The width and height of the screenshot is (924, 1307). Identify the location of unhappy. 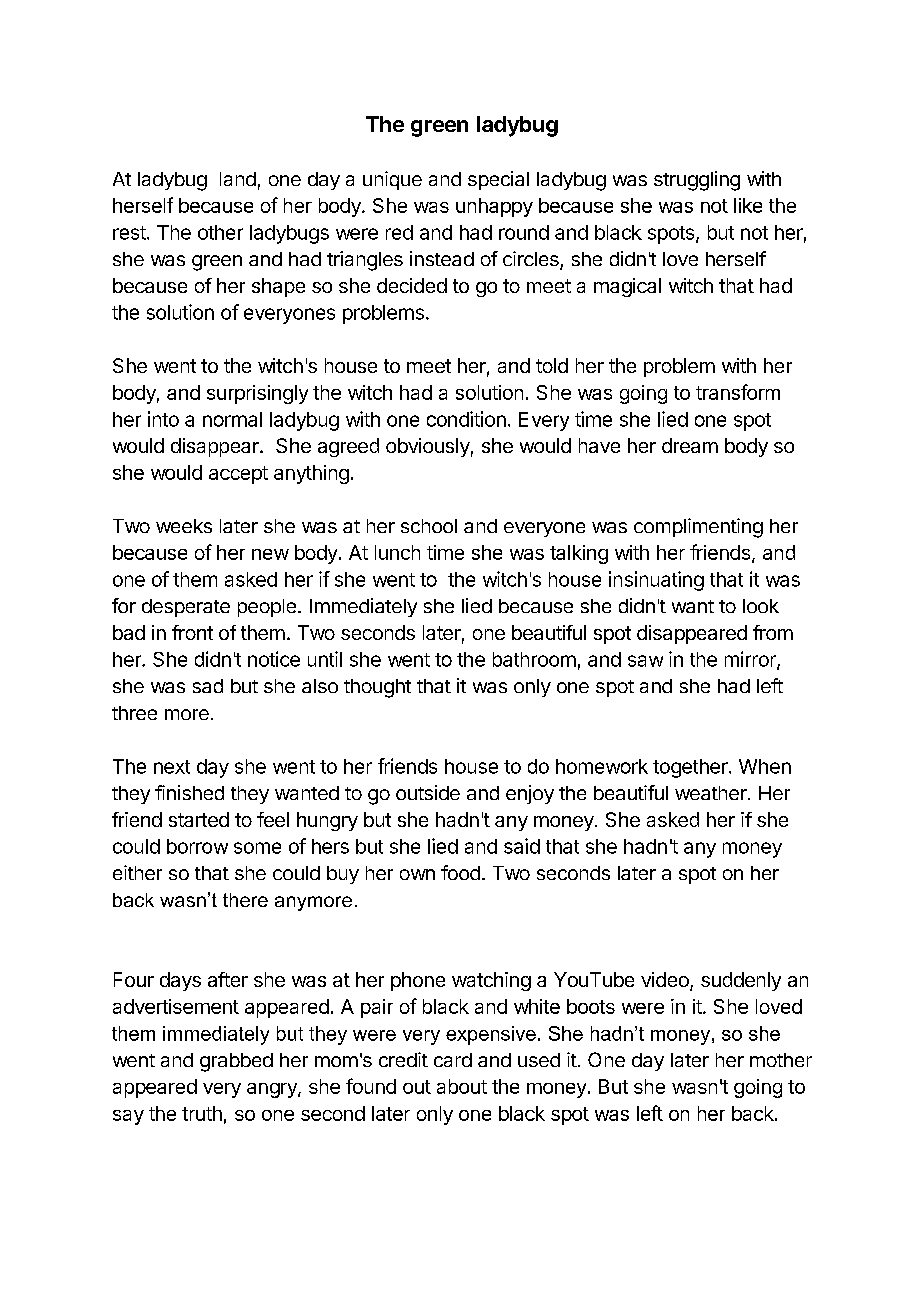
(494, 207).
